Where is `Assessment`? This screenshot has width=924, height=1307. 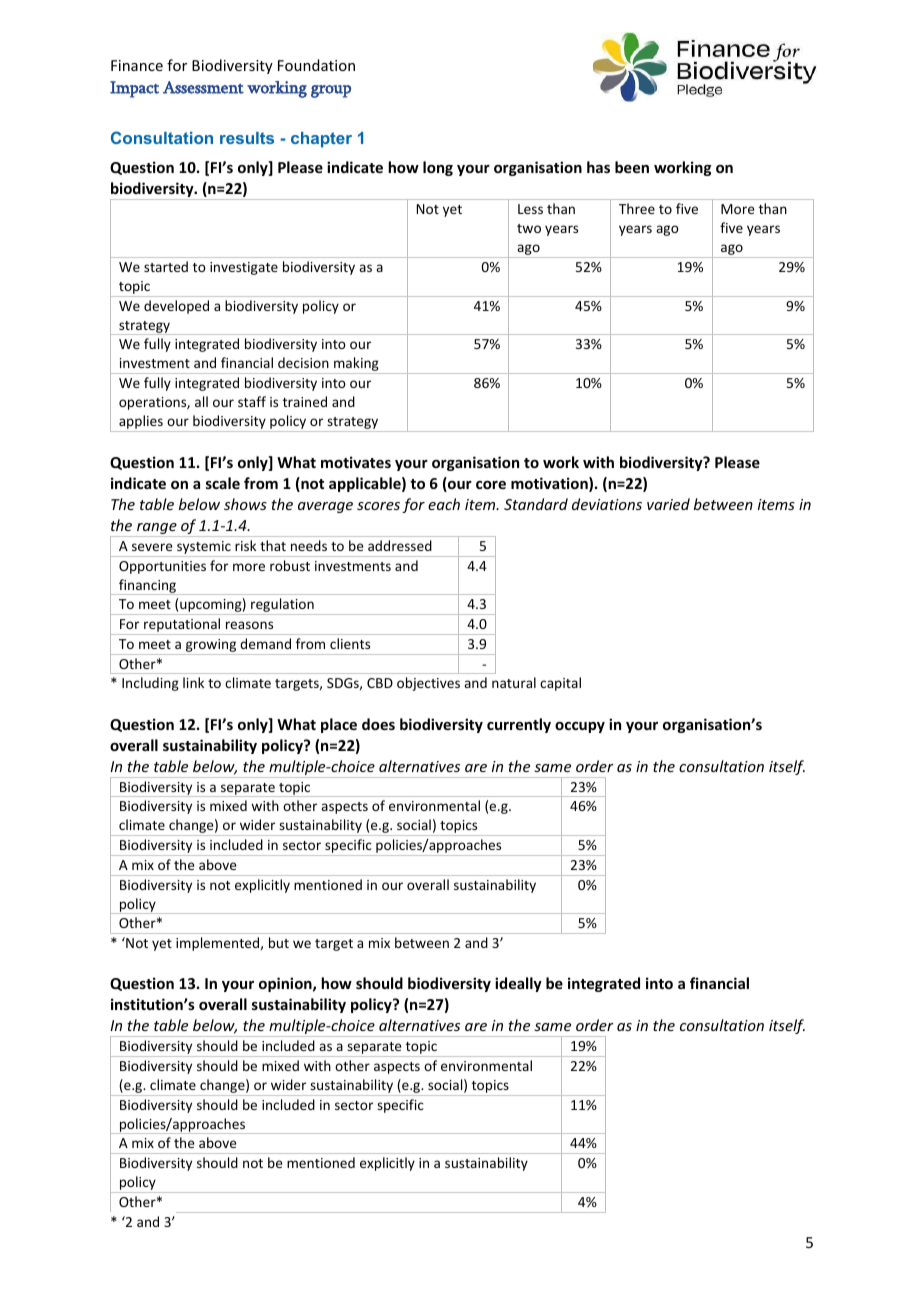 Assessment is located at coordinates (203, 87).
